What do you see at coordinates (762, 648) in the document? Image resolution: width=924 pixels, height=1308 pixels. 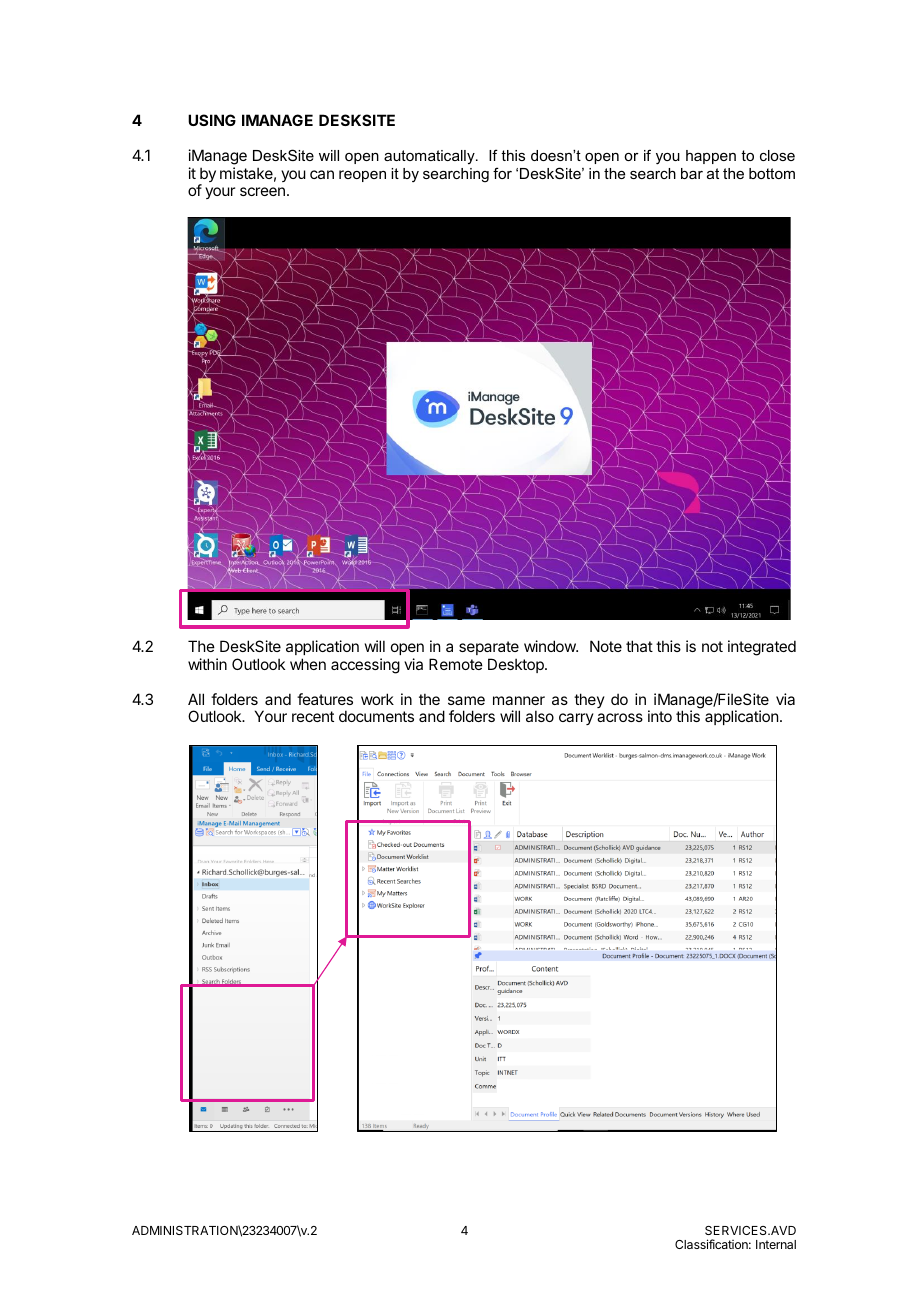 I see `integrated` at bounding box center [762, 648].
